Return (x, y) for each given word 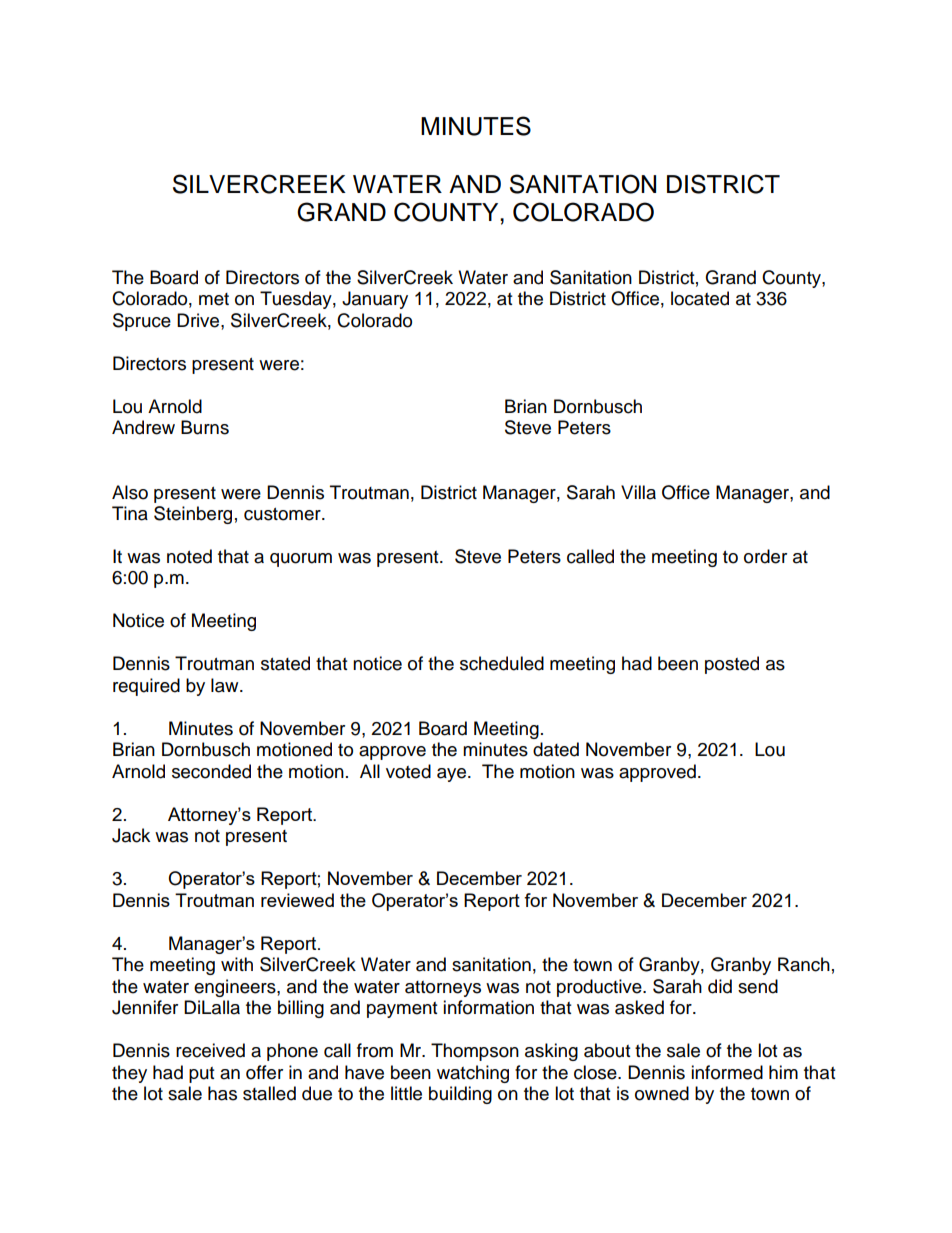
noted (189, 556)
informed (727, 1072)
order (765, 556)
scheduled (502, 663)
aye (451, 775)
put (201, 1075)
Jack (131, 835)
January (375, 300)
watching (473, 1074)
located (700, 298)
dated (556, 749)
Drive (199, 320)
